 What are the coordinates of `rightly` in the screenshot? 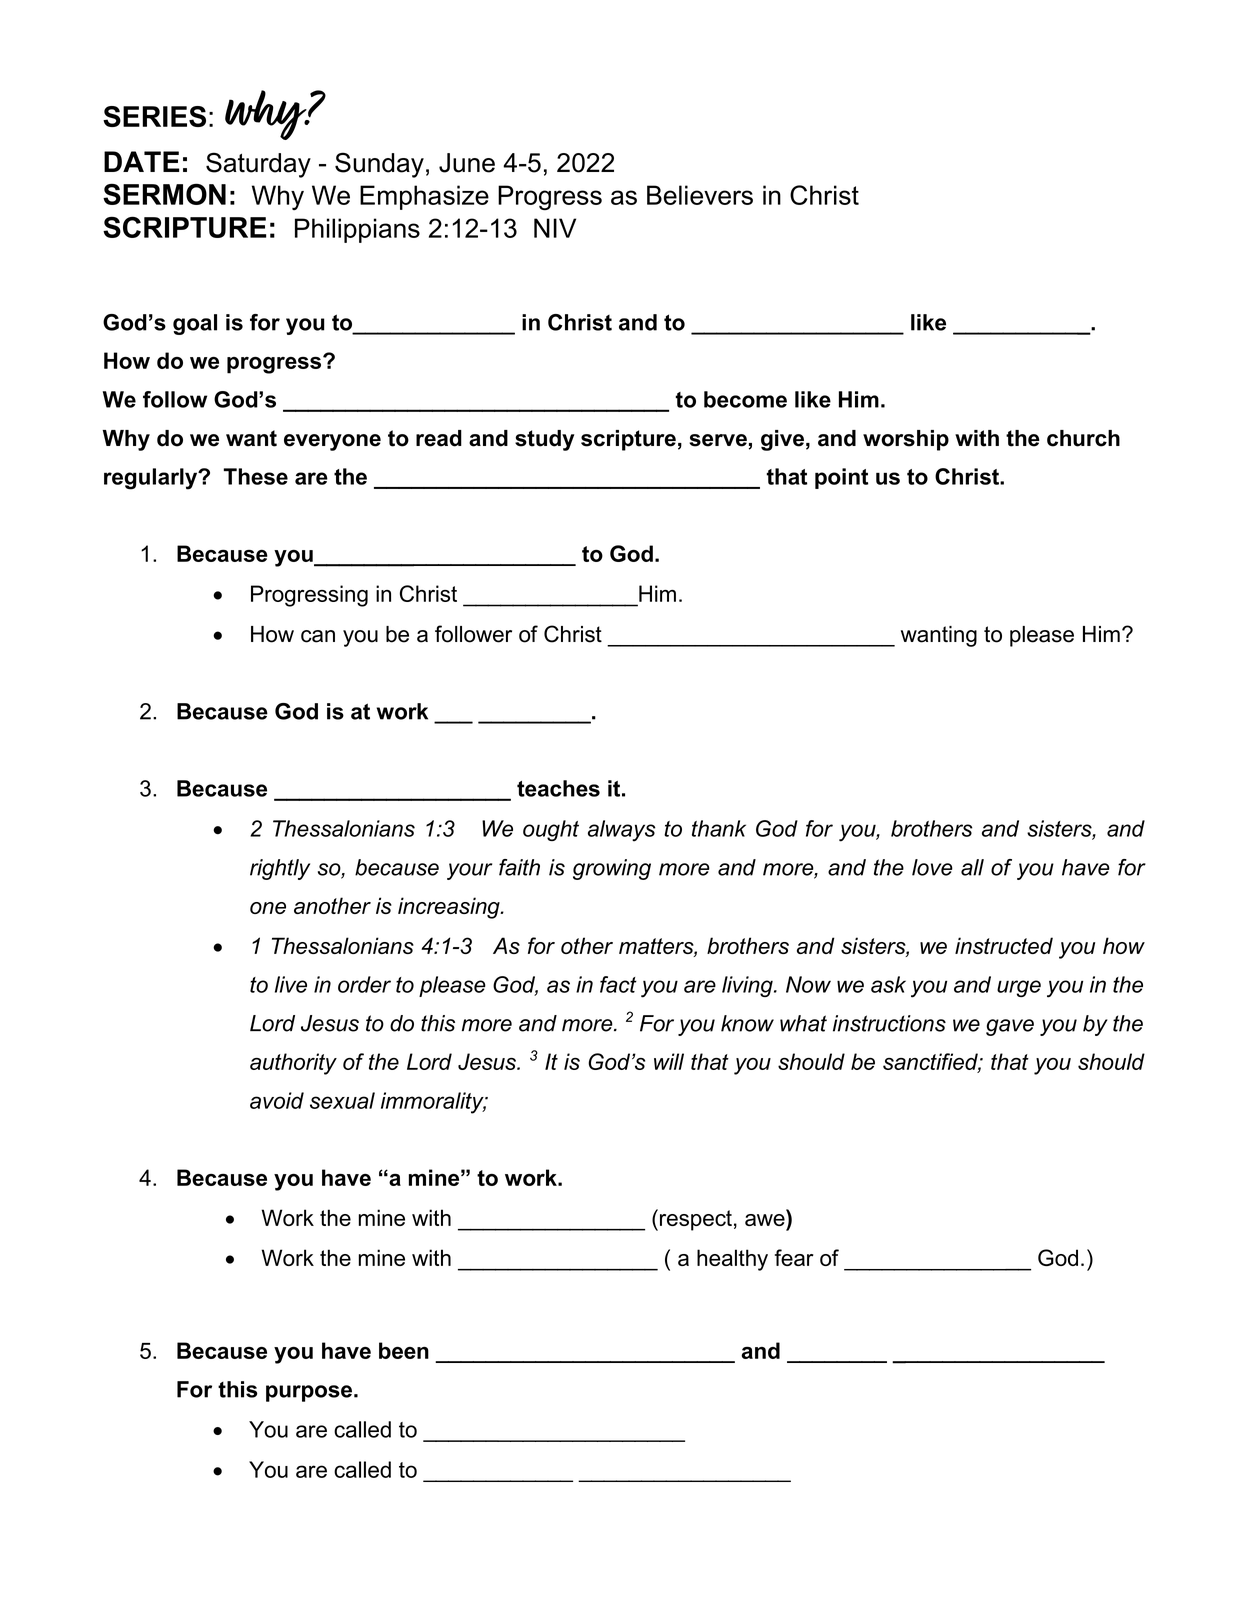 It's located at (280, 869).
